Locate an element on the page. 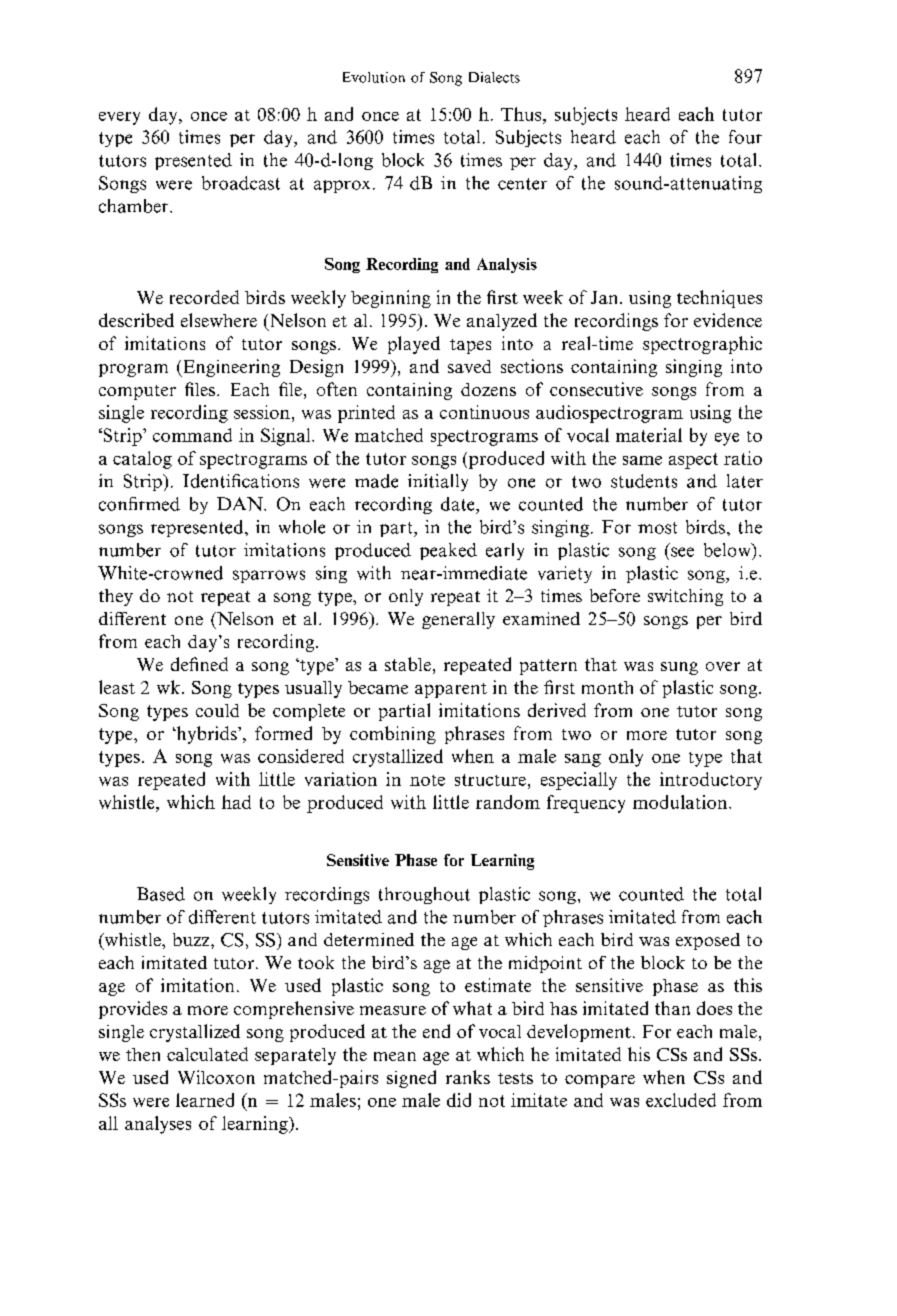  every is located at coordinates (119, 118).
